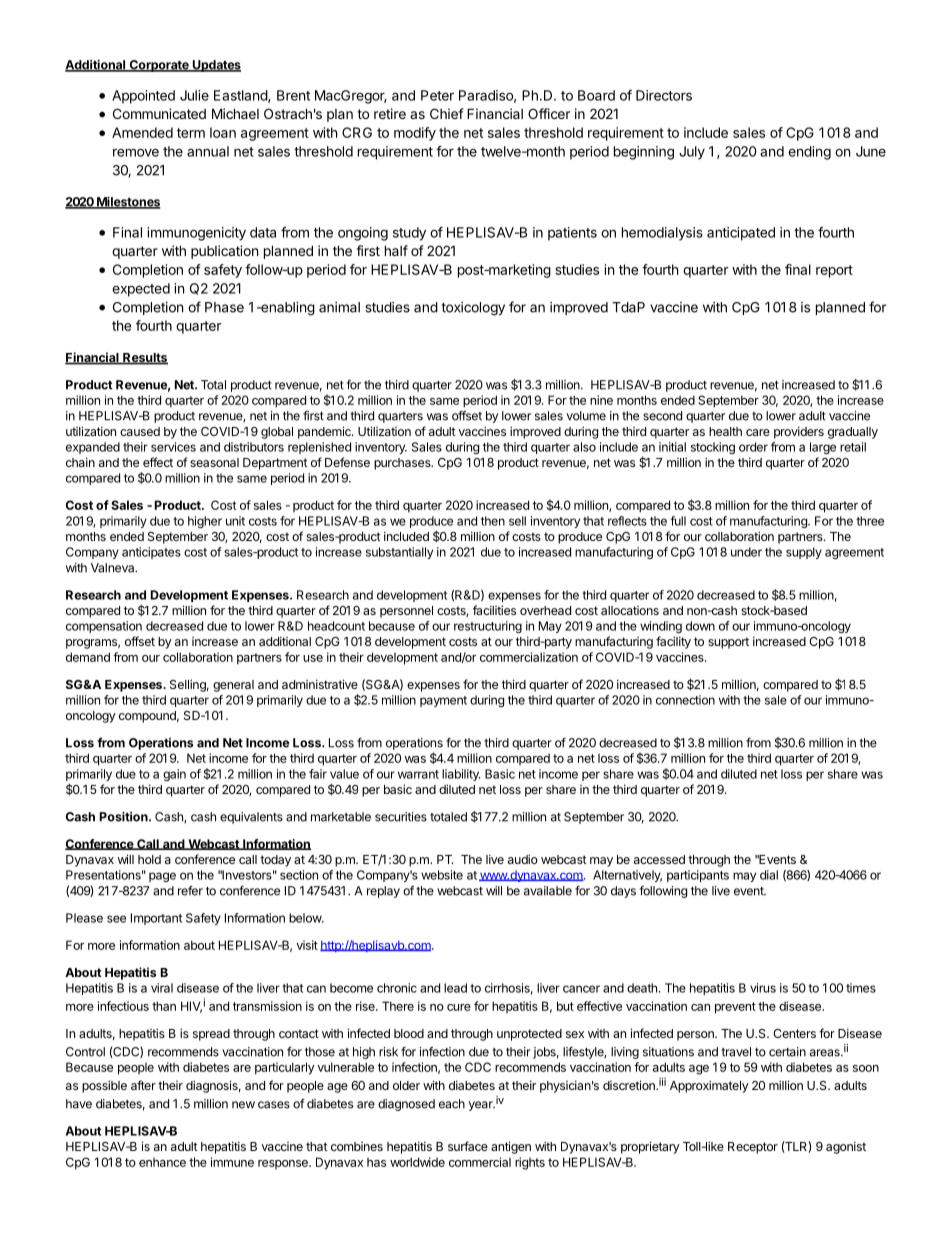 The height and width of the screenshot is (1233, 952). Describe the element at coordinates (809, 153) in the screenshot. I see `ending` at that location.
